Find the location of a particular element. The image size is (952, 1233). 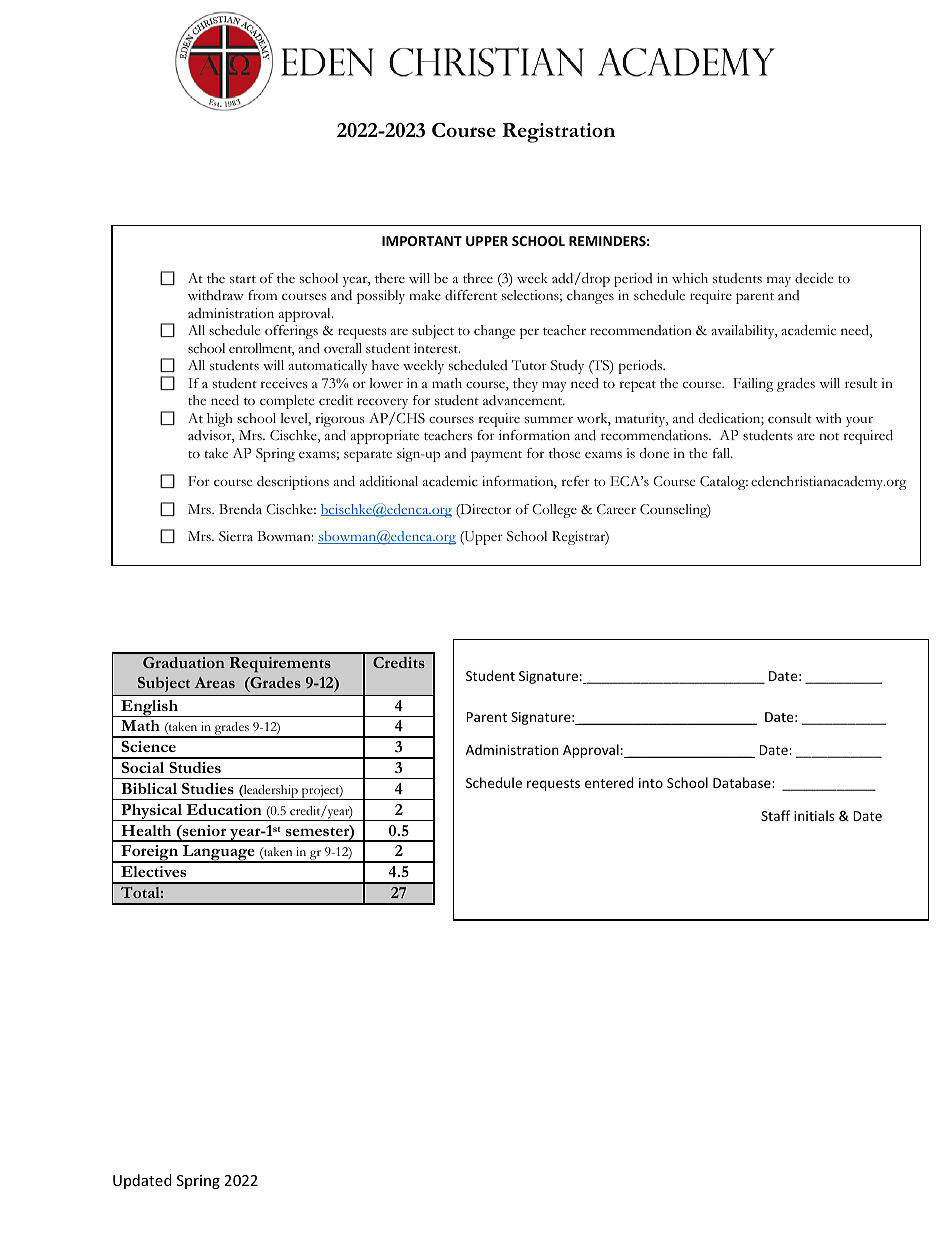

decide is located at coordinates (814, 278).
